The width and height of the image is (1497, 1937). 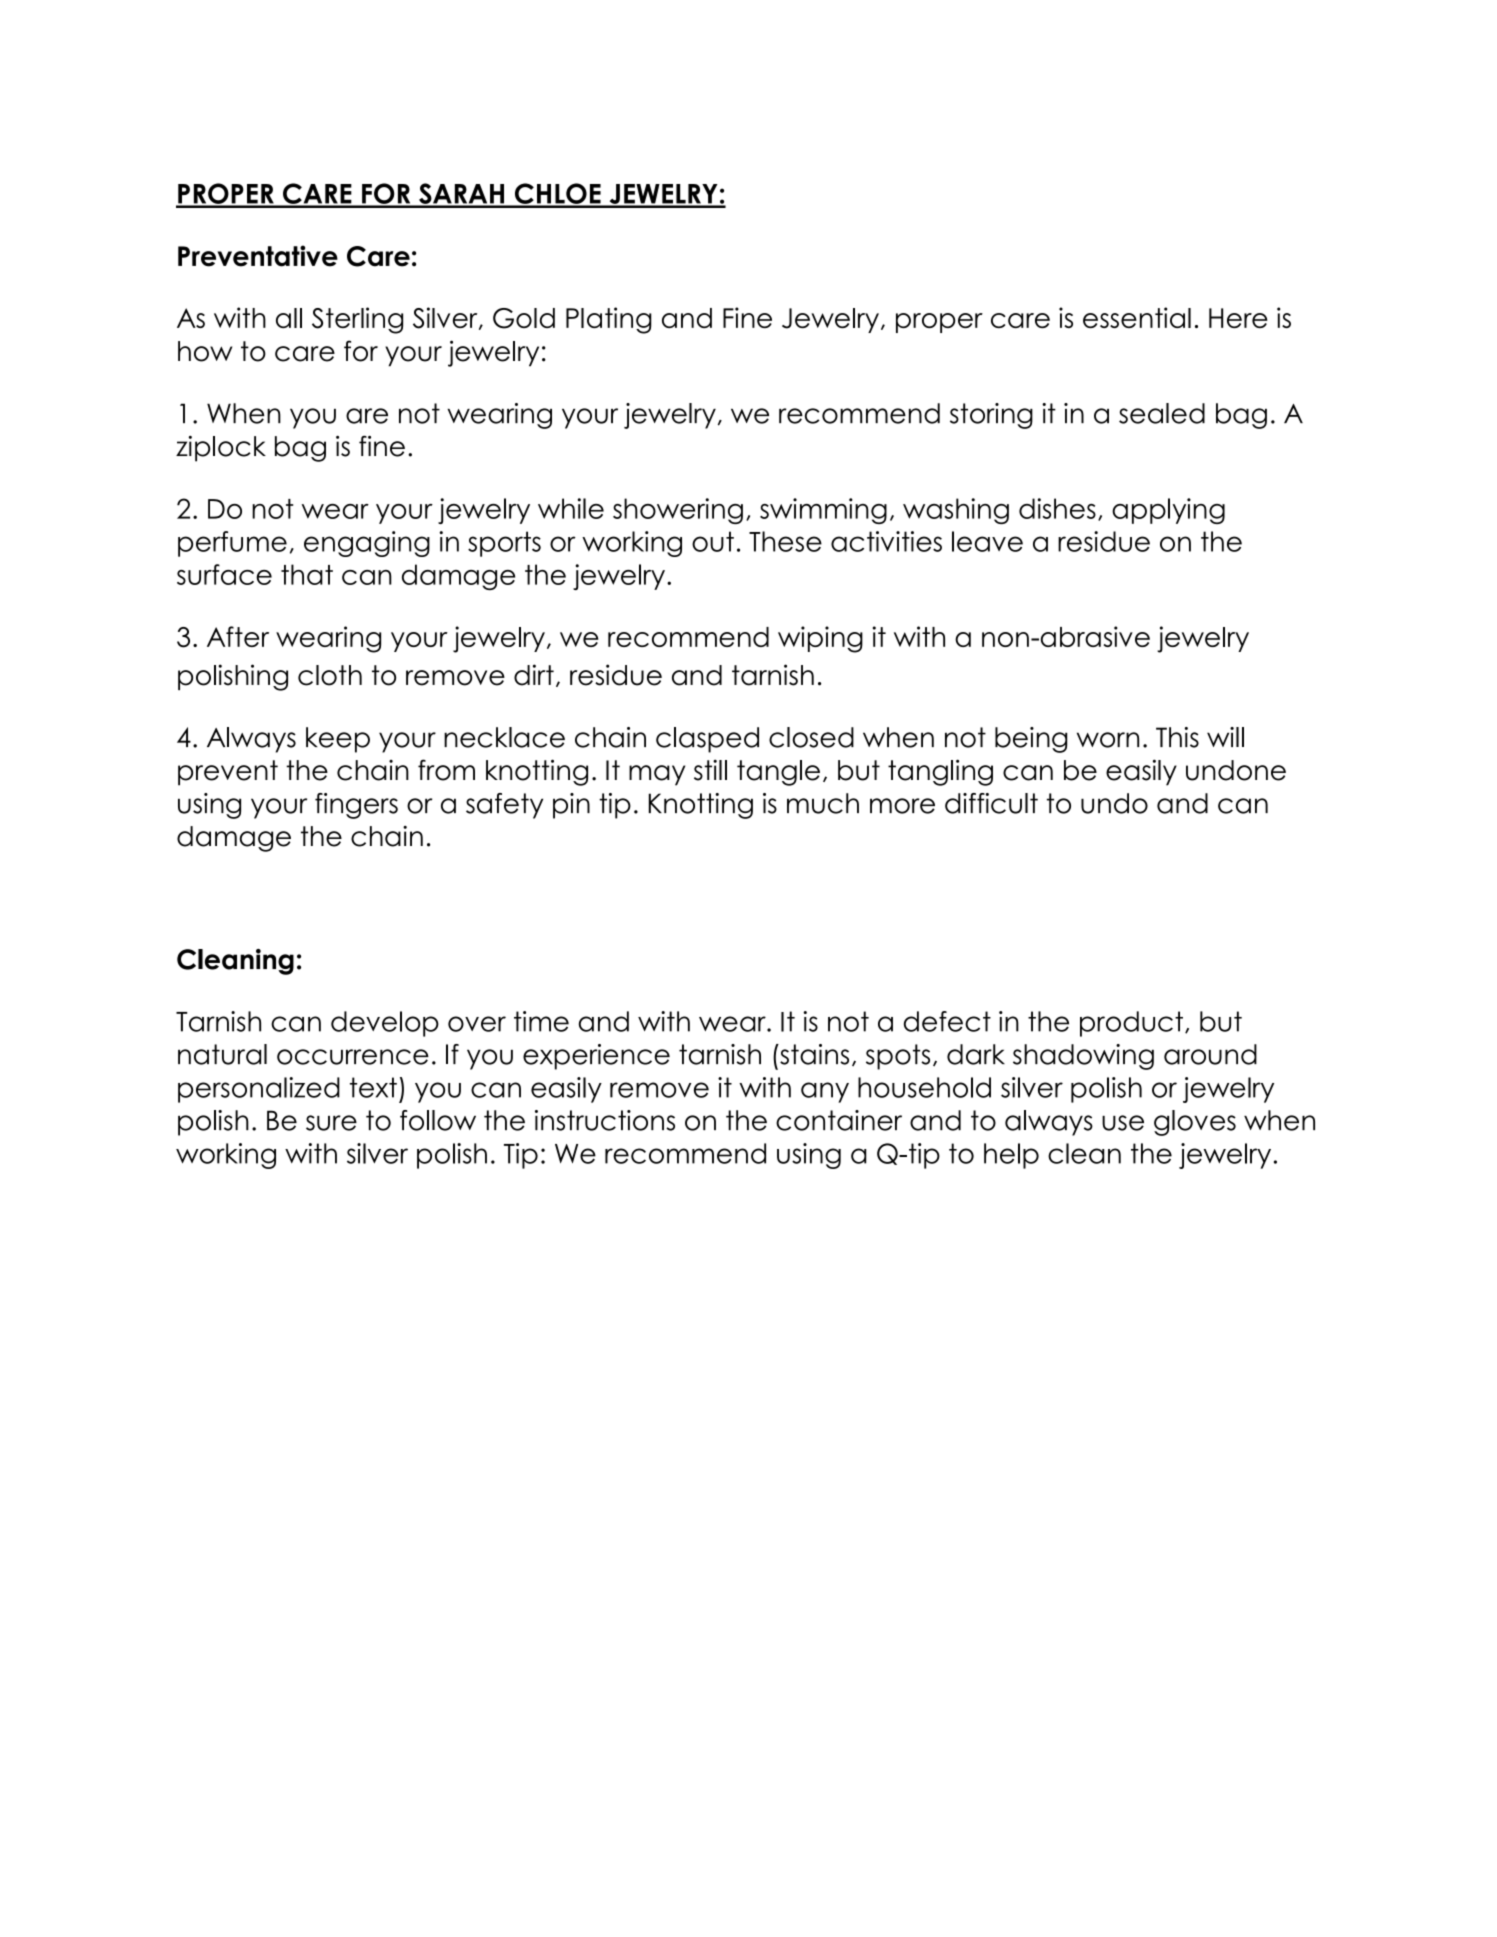 I want to click on container, so click(x=839, y=1120).
